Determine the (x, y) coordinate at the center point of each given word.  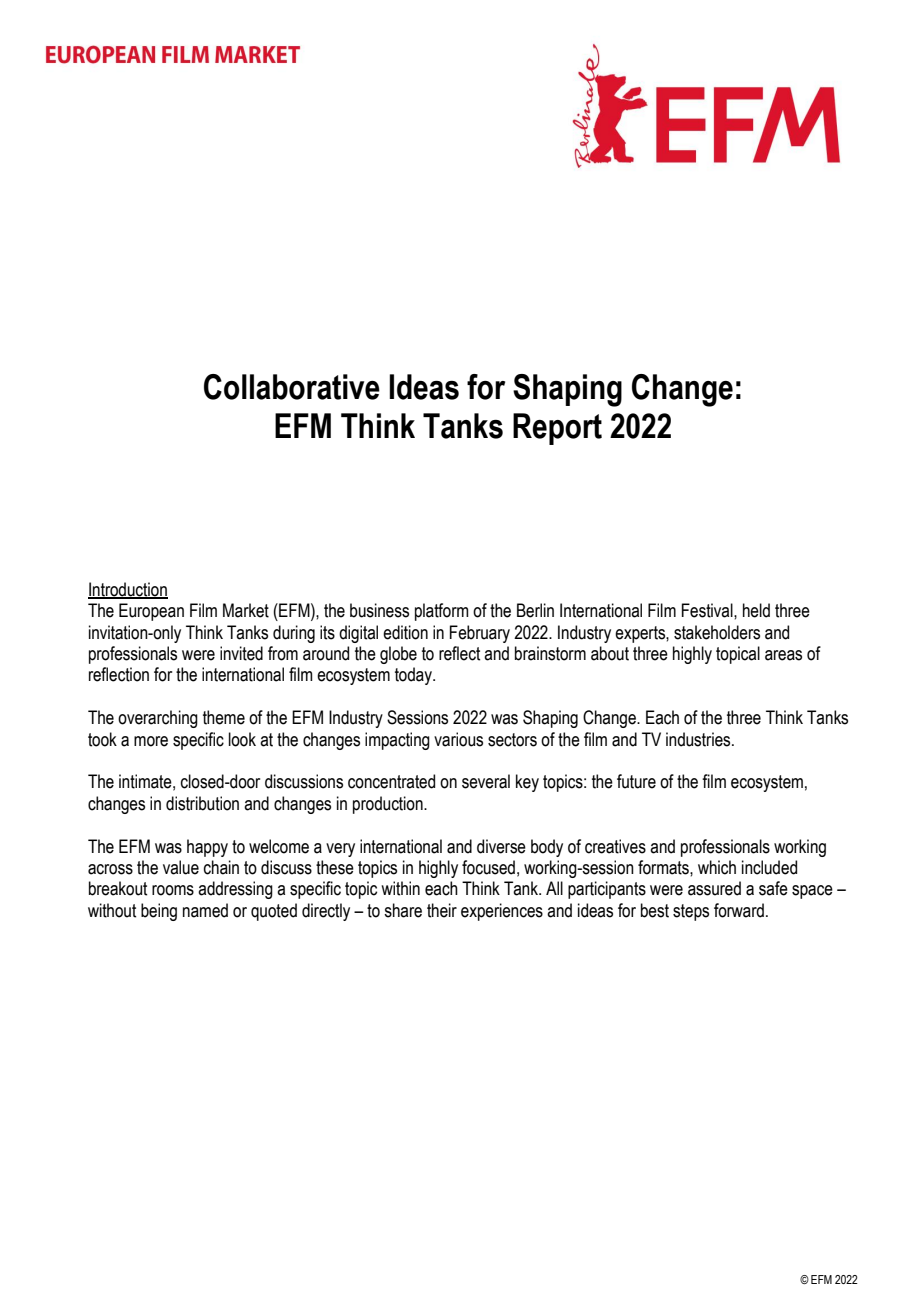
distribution (202, 803)
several (486, 781)
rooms (173, 890)
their (442, 910)
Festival (708, 610)
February (480, 634)
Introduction (128, 590)
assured (714, 888)
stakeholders (717, 632)
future (636, 781)
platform (442, 612)
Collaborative (292, 387)
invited (241, 653)
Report (557, 429)
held (756, 610)
